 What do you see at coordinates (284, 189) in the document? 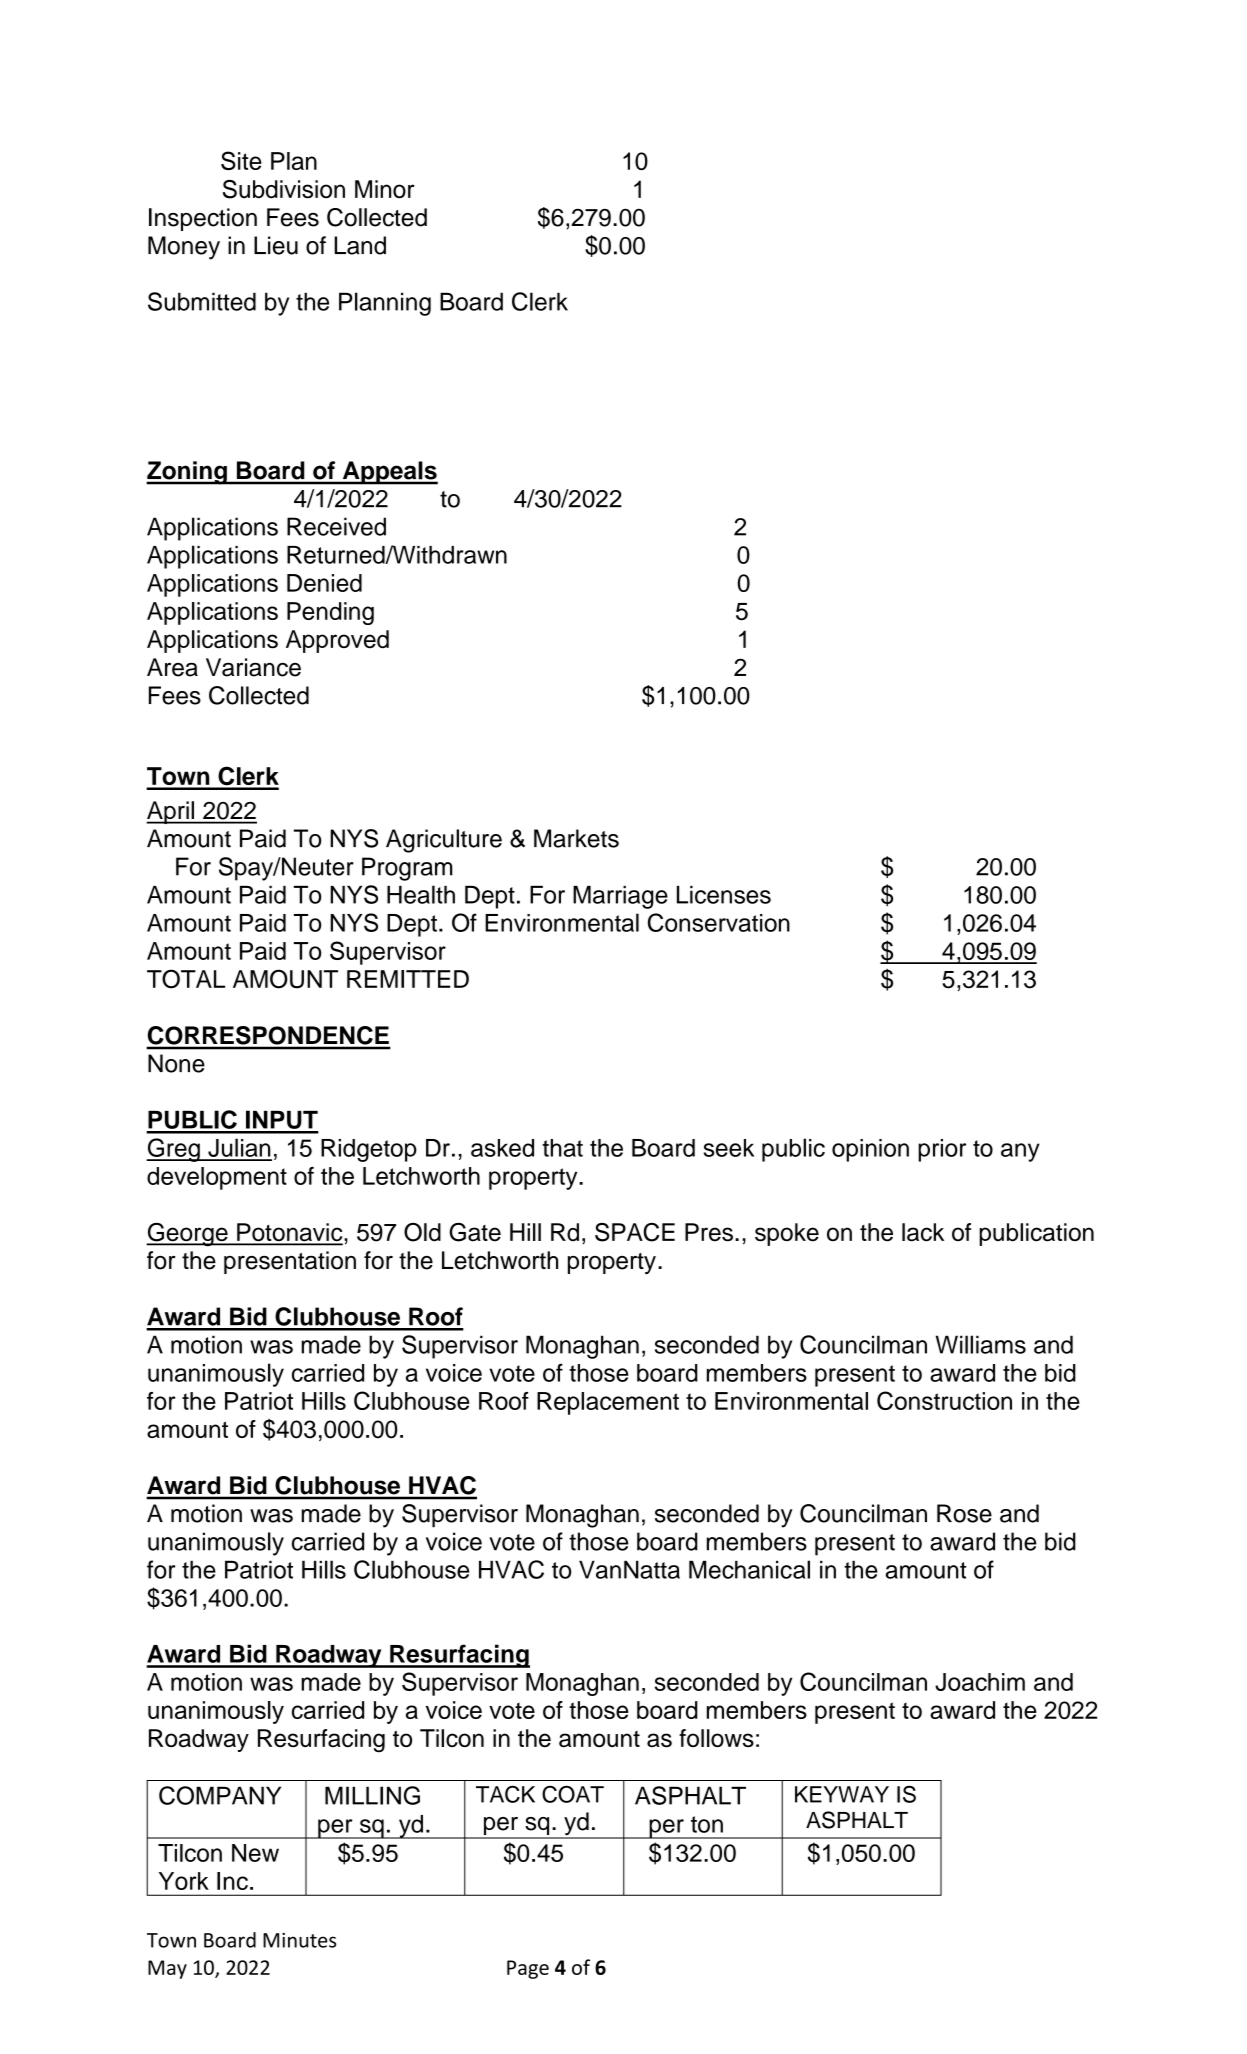
I see `Subdivision` at bounding box center [284, 189].
